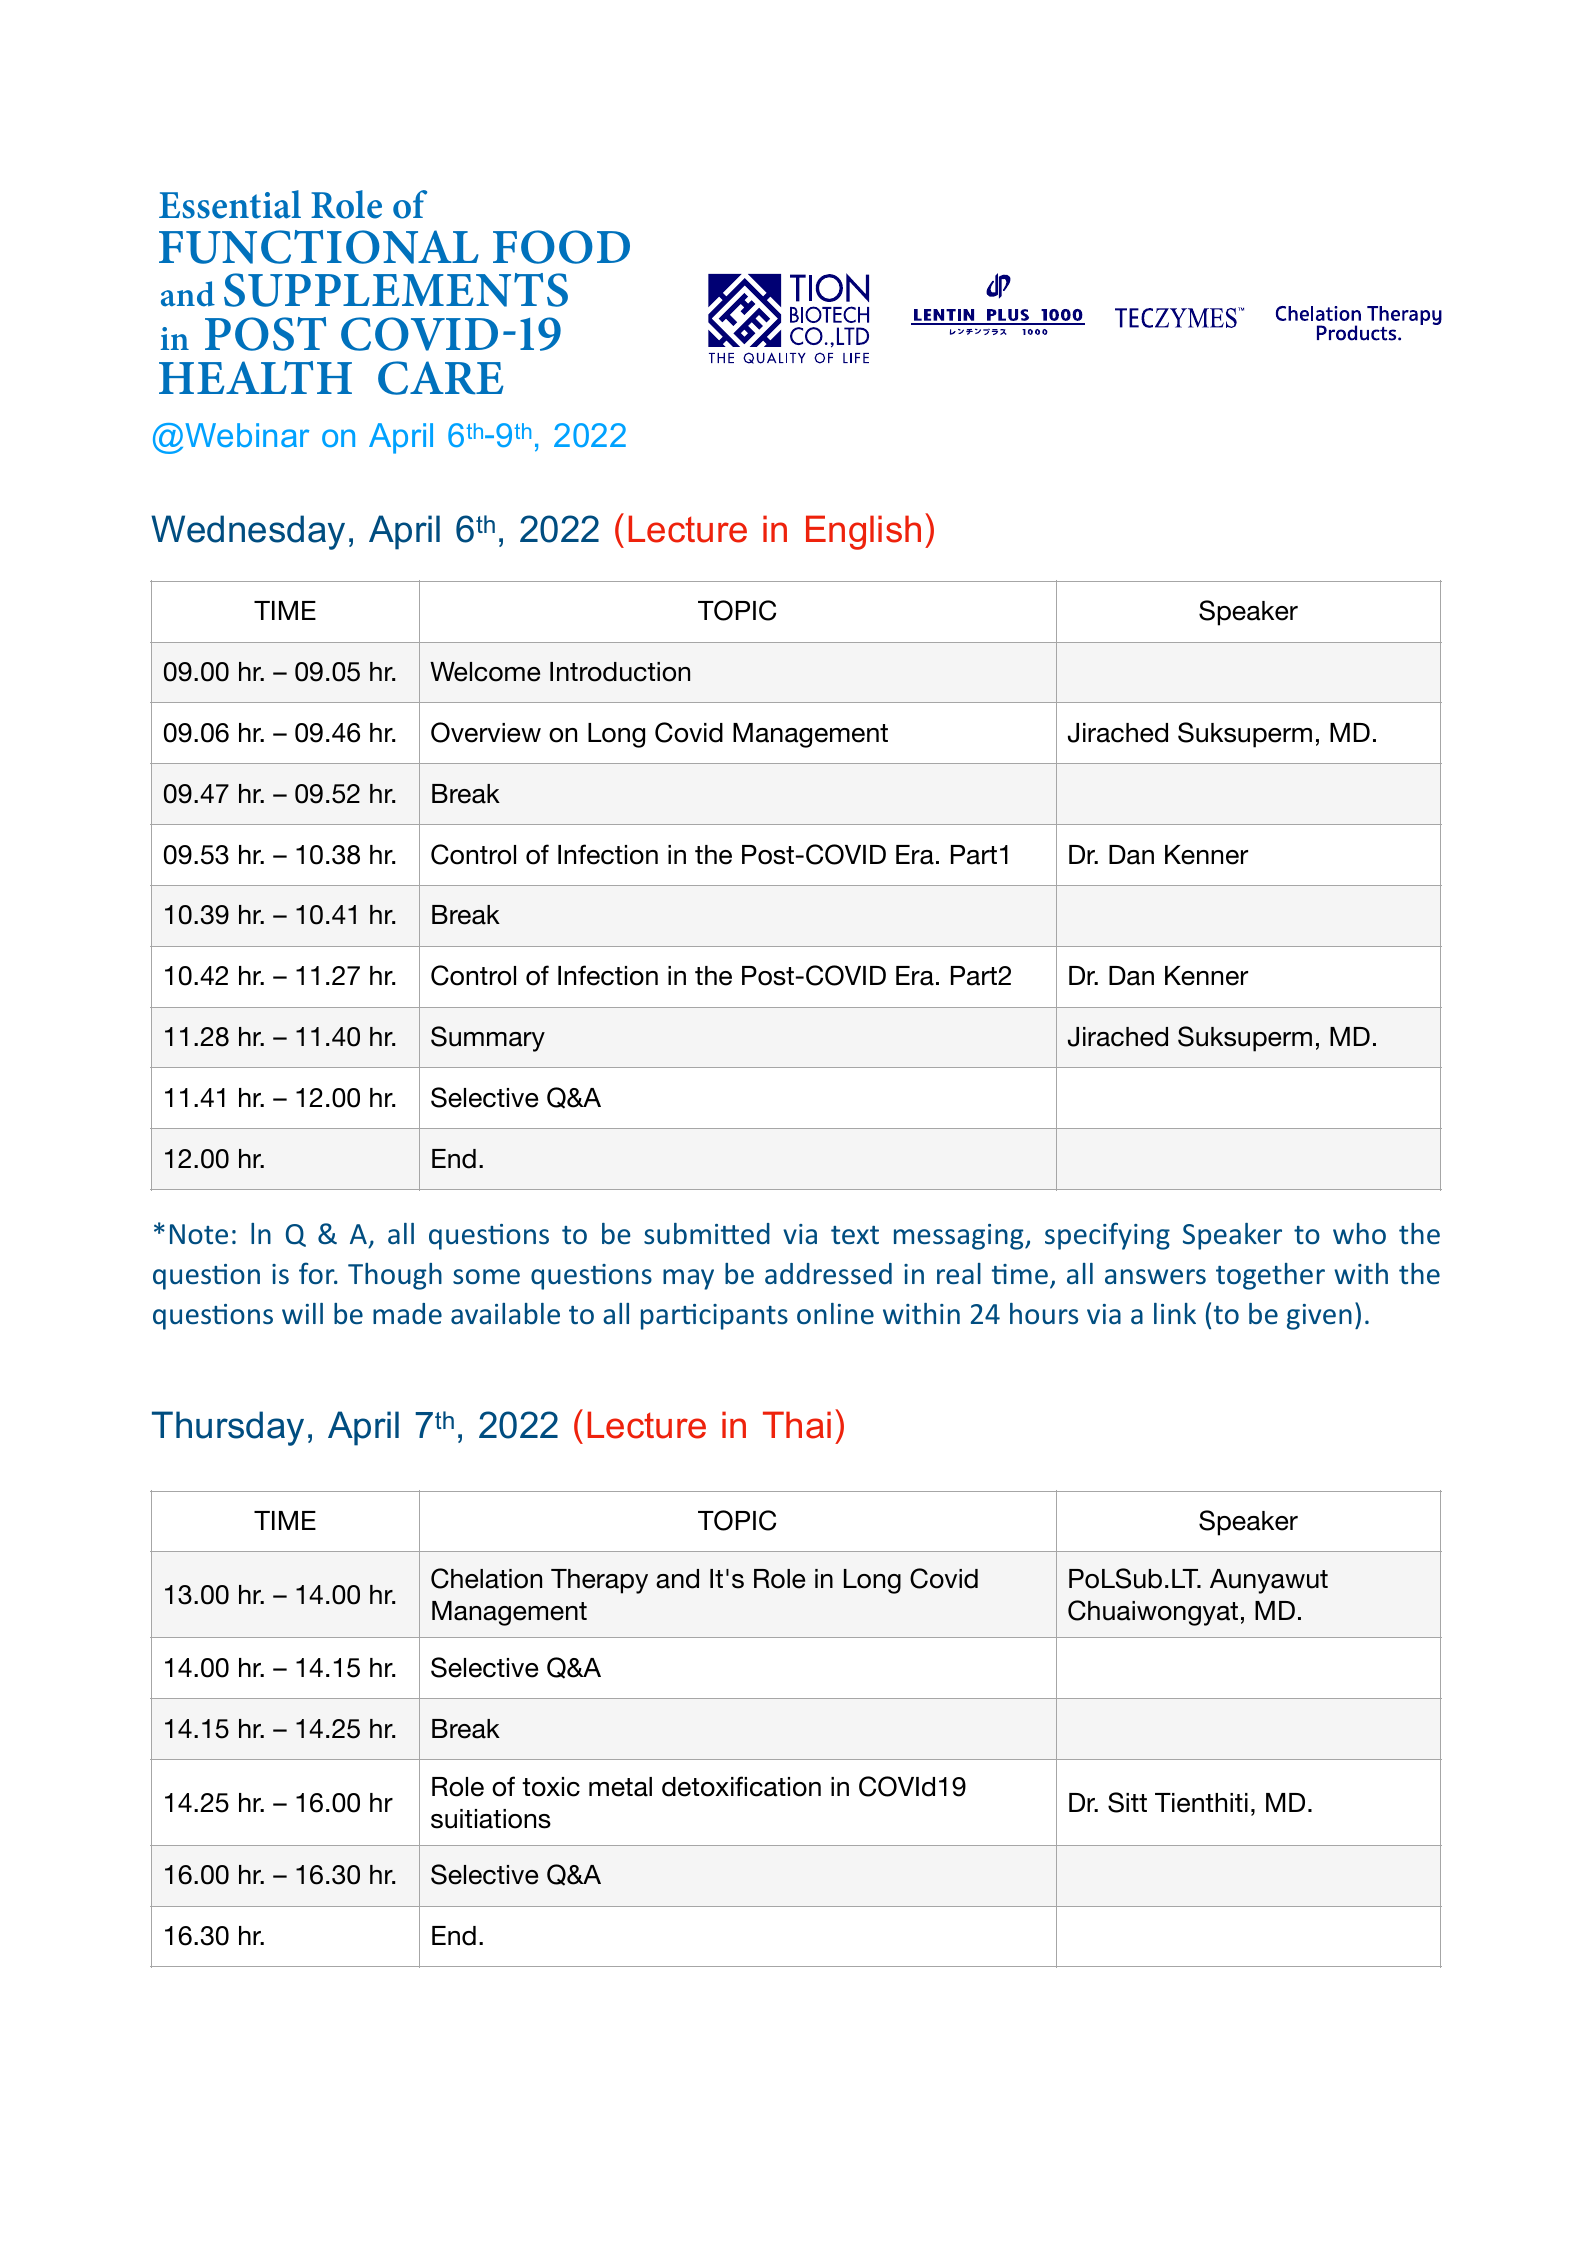 The image size is (1593, 2253). Describe the element at coordinates (620, 672) in the image. I see `Introduction` at that location.
